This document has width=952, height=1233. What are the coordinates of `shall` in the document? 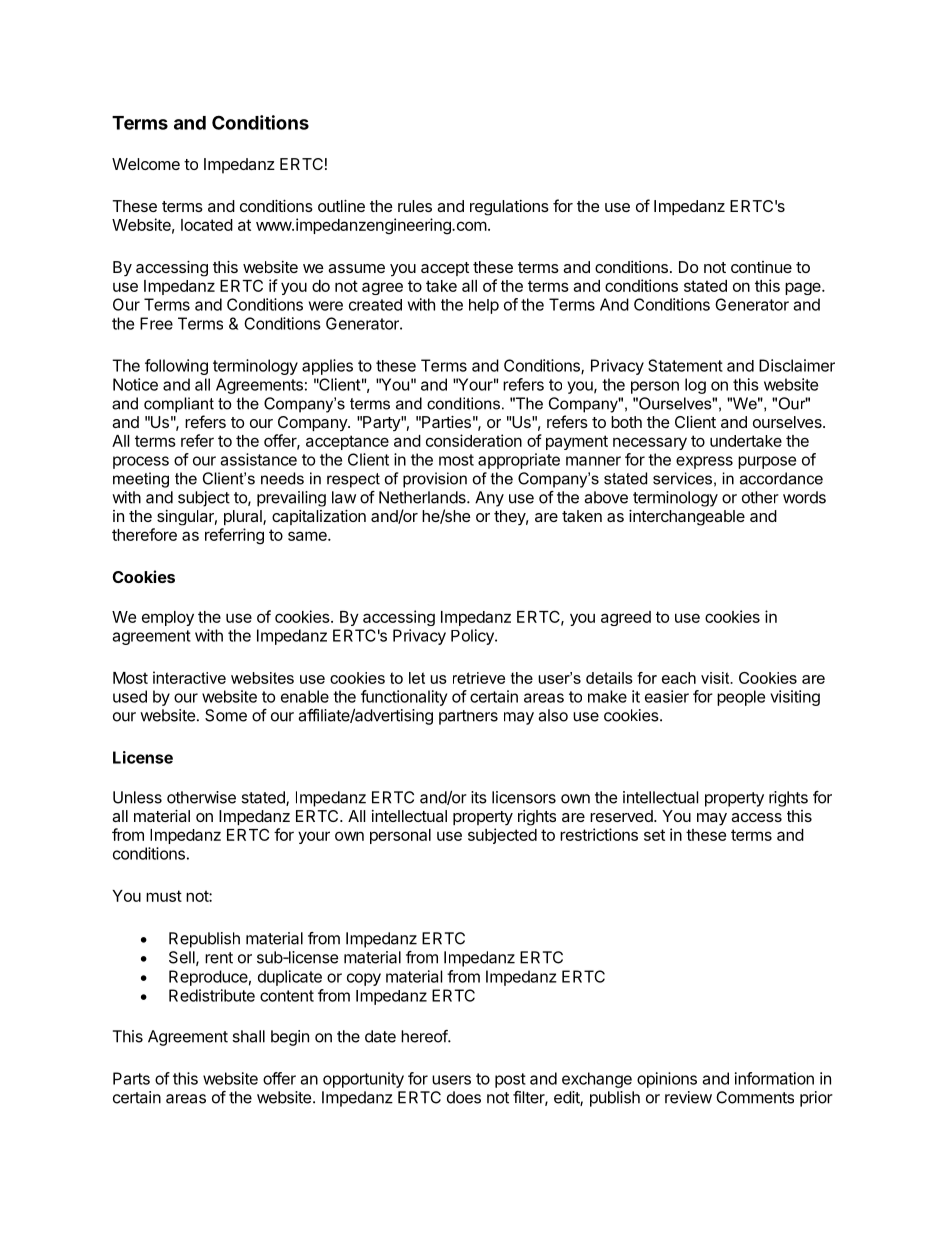 It's located at (248, 1036).
